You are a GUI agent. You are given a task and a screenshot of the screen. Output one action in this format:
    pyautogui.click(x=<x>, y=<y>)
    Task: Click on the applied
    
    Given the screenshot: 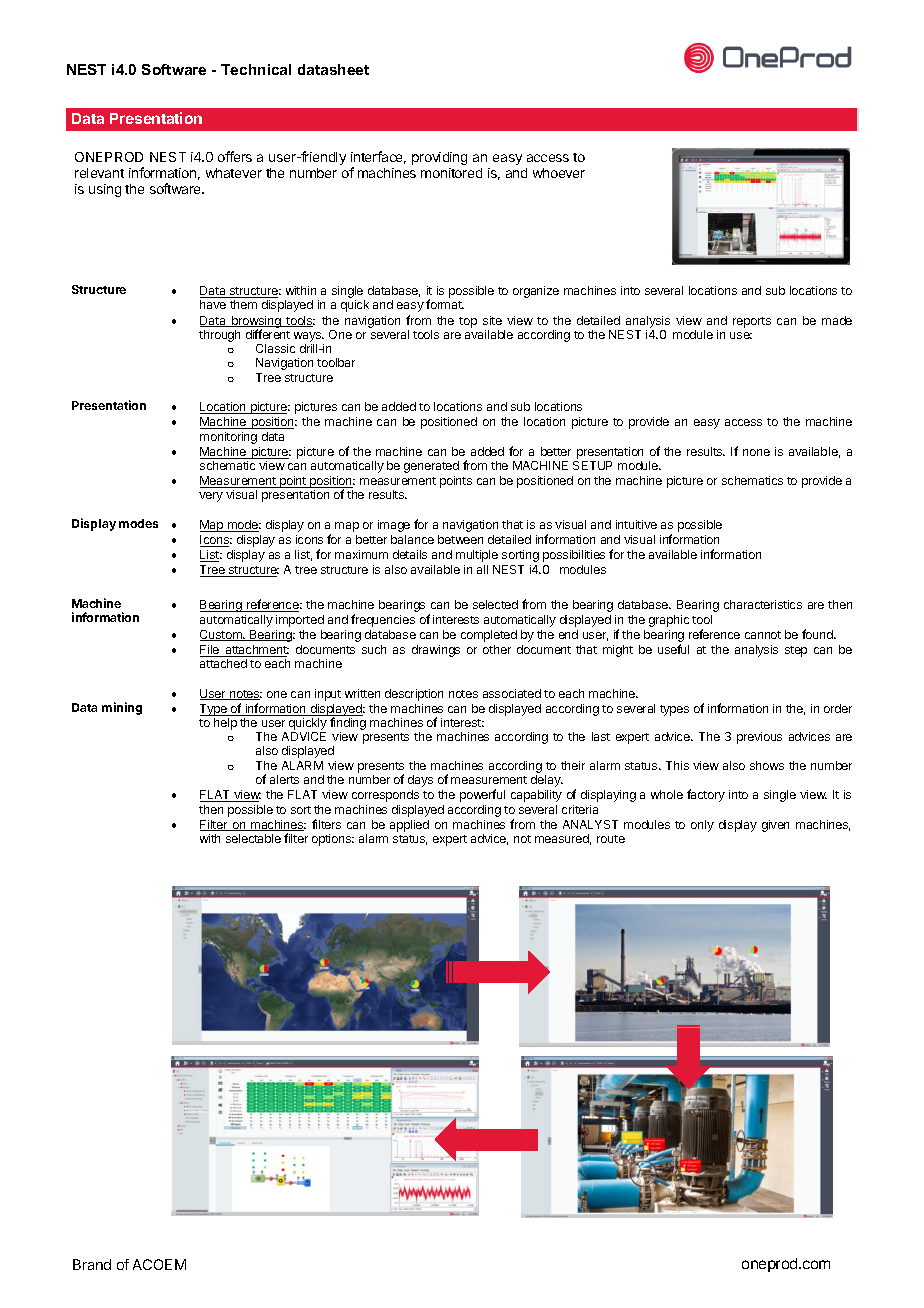 What is the action you would take?
    pyautogui.click(x=409, y=826)
